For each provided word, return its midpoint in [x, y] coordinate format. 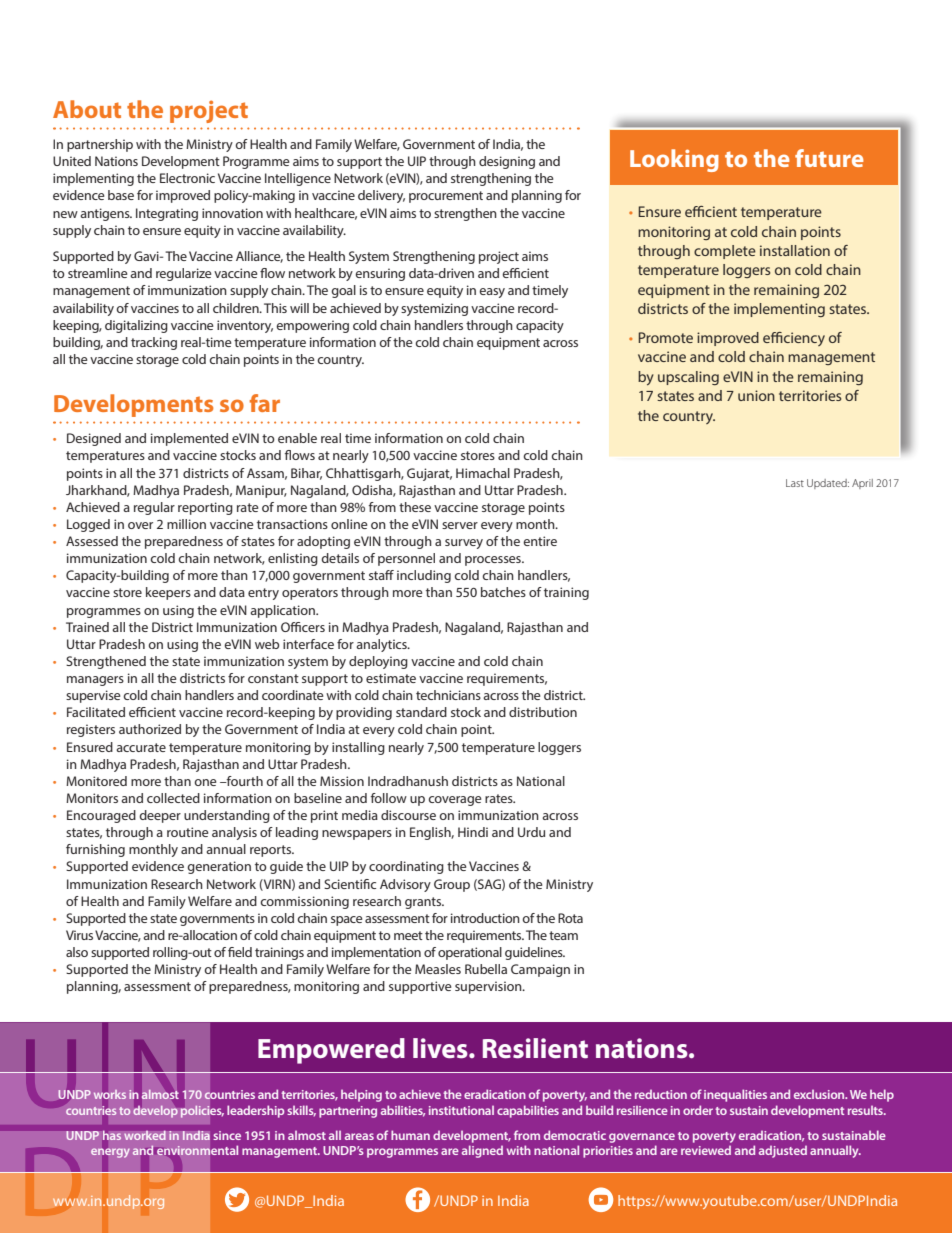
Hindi [473, 832]
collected [173, 798]
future [829, 158]
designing [507, 162]
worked [145, 1135]
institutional [461, 1110]
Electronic [187, 178]
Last [795, 483]
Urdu [531, 832]
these [415, 507]
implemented [189, 439]
